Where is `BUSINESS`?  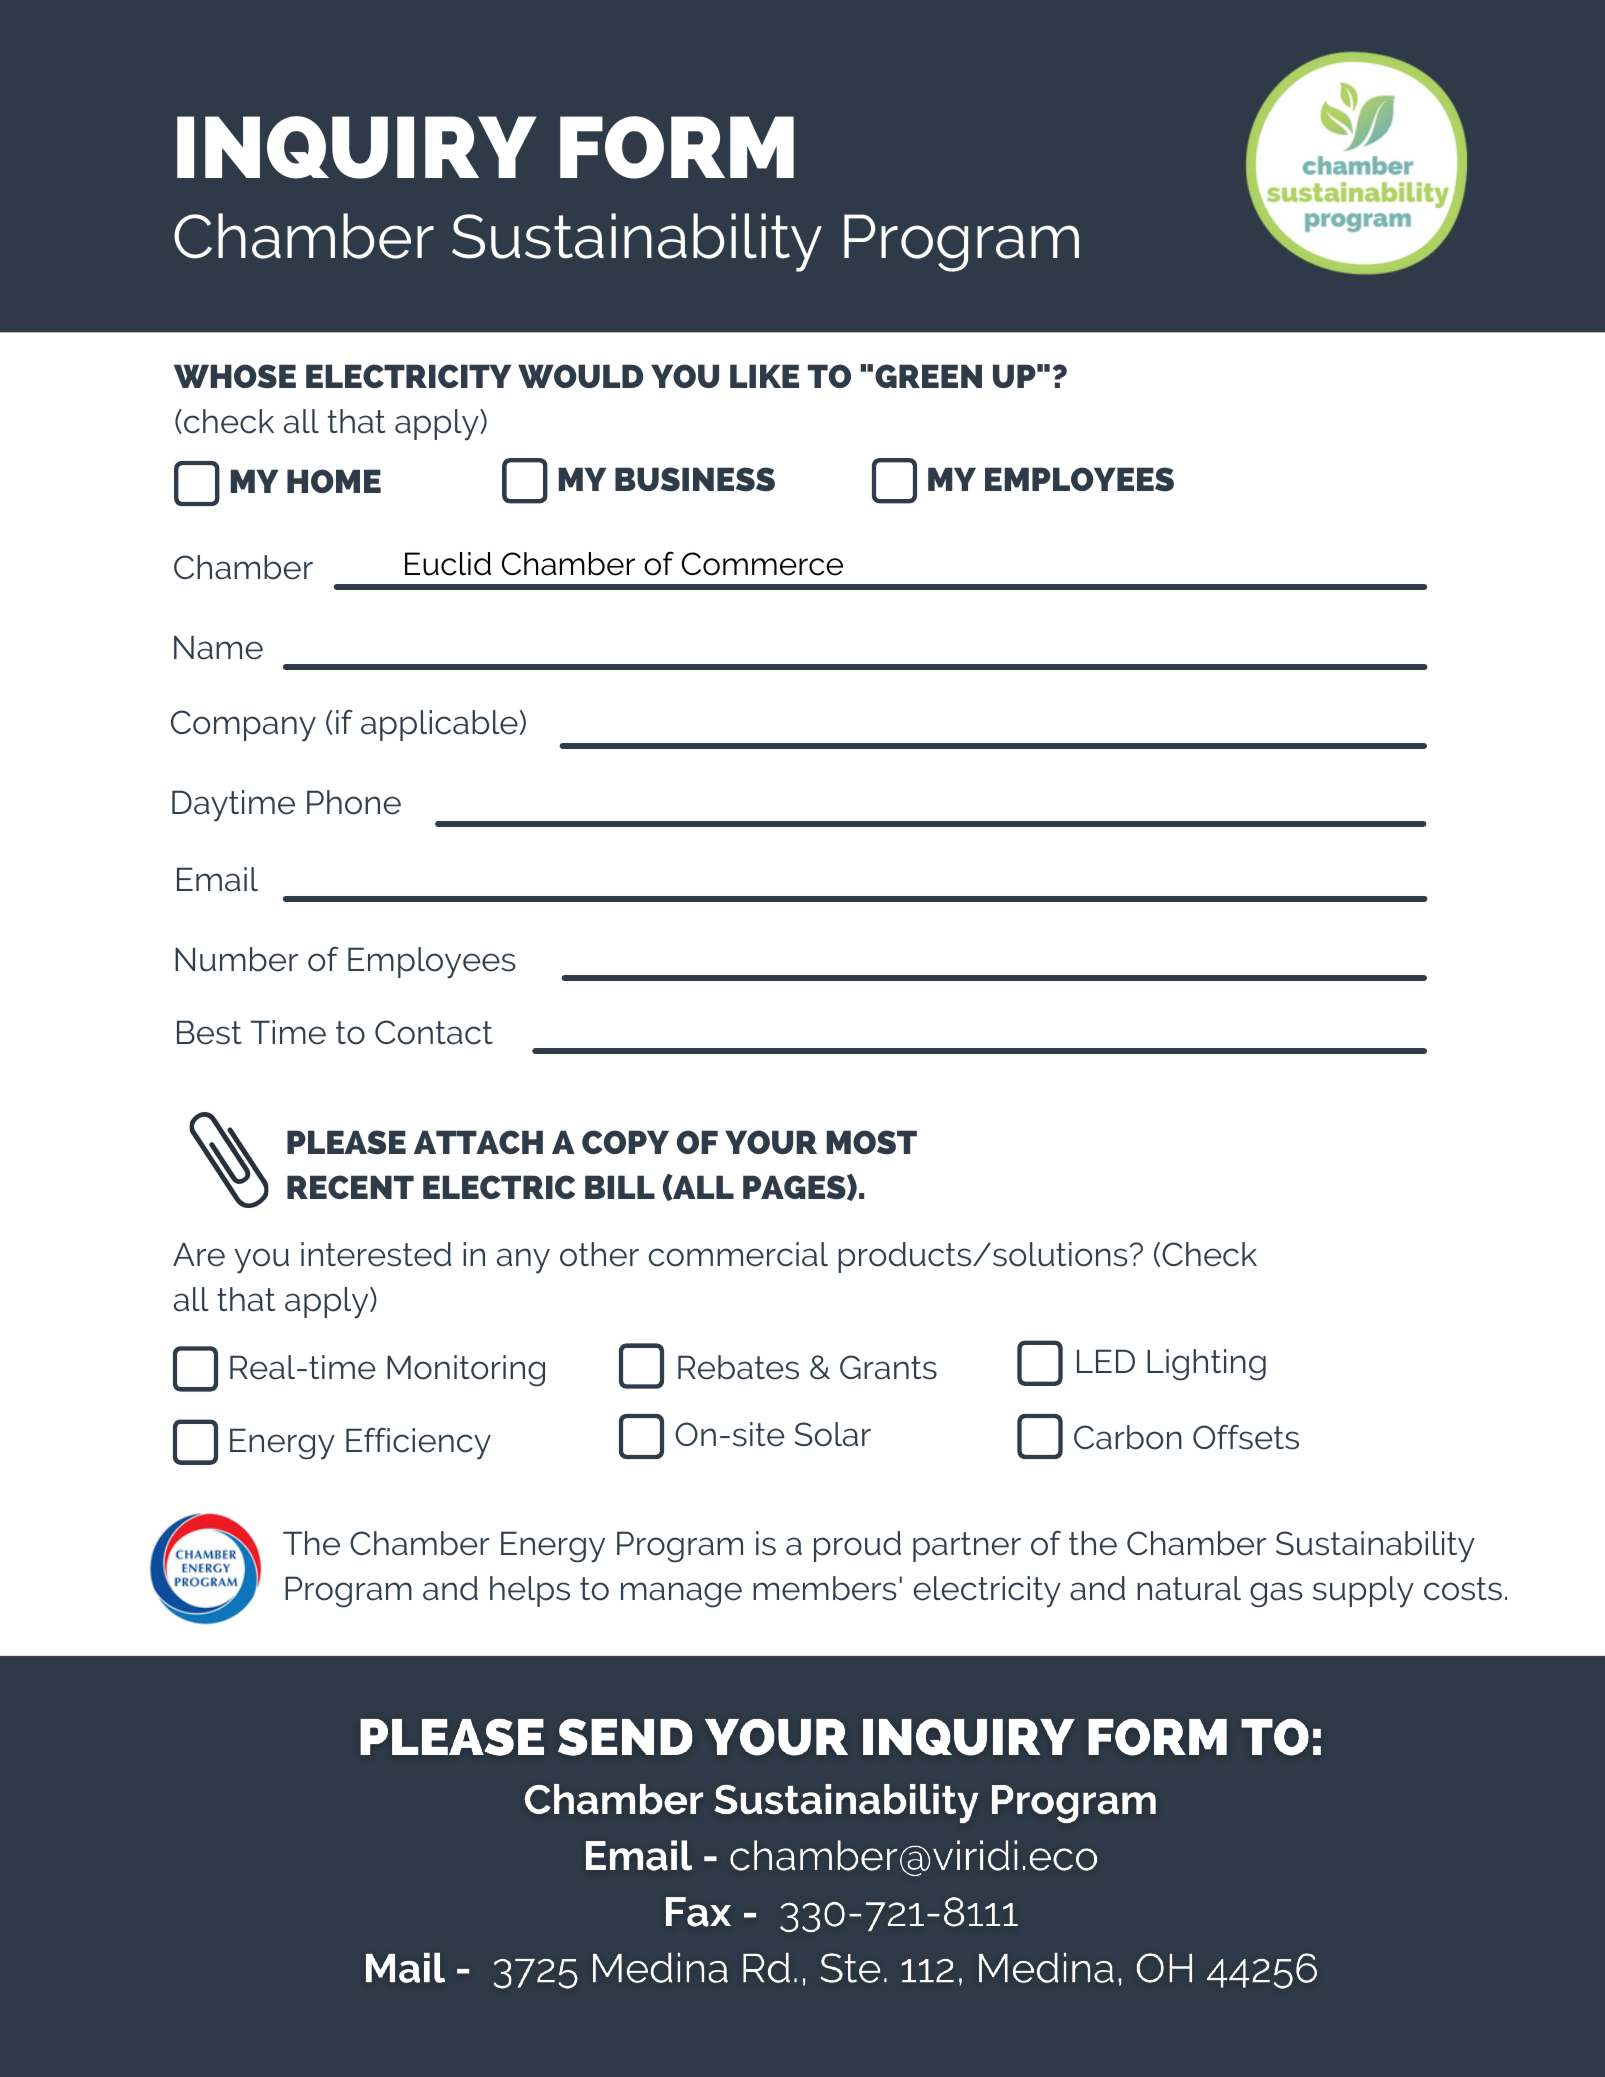
BUSINESS is located at coordinates (695, 479).
